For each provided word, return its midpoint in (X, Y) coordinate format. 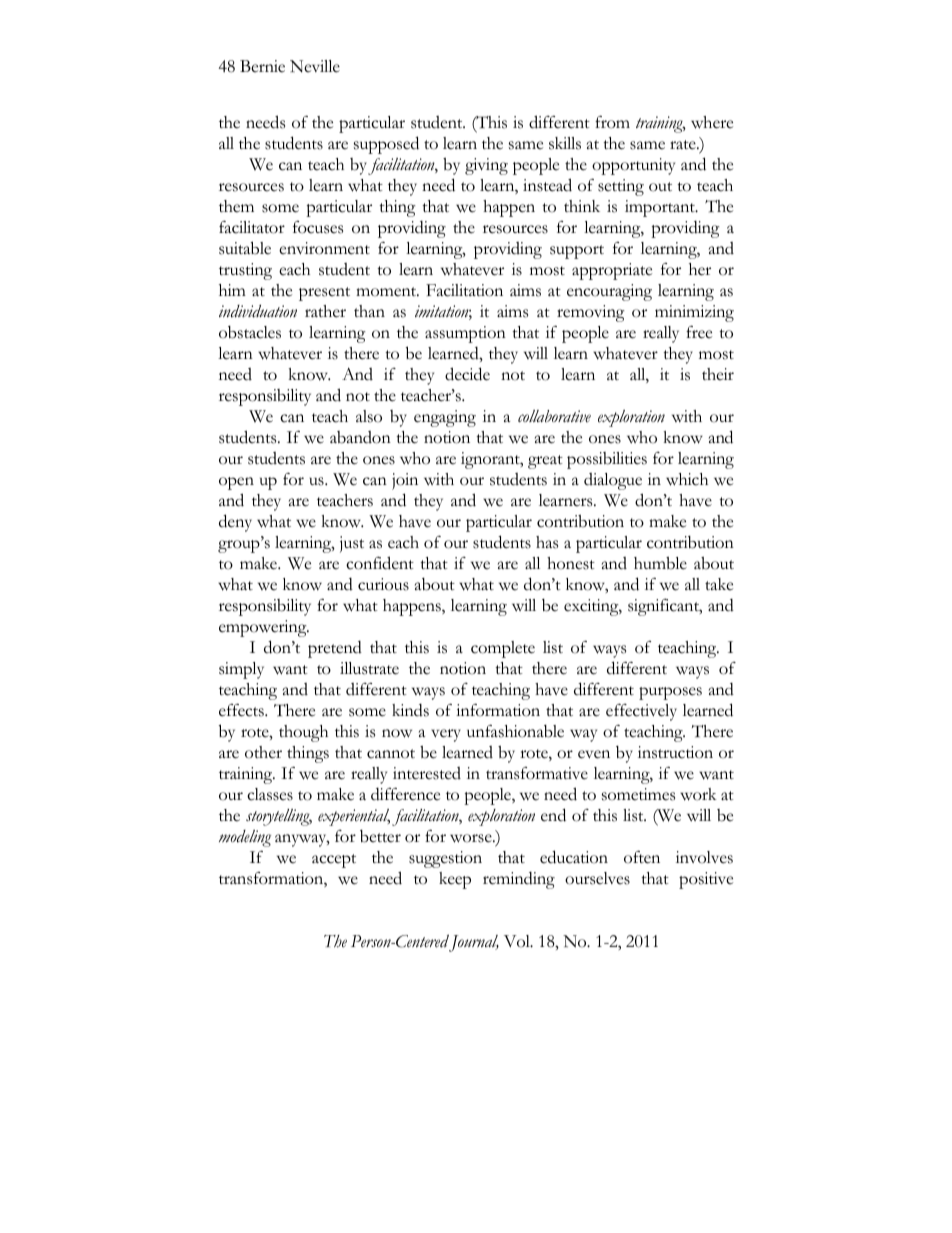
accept (334, 861)
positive (706, 880)
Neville (315, 66)
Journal (474, 943)
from (612, 122)
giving (486, 166)
